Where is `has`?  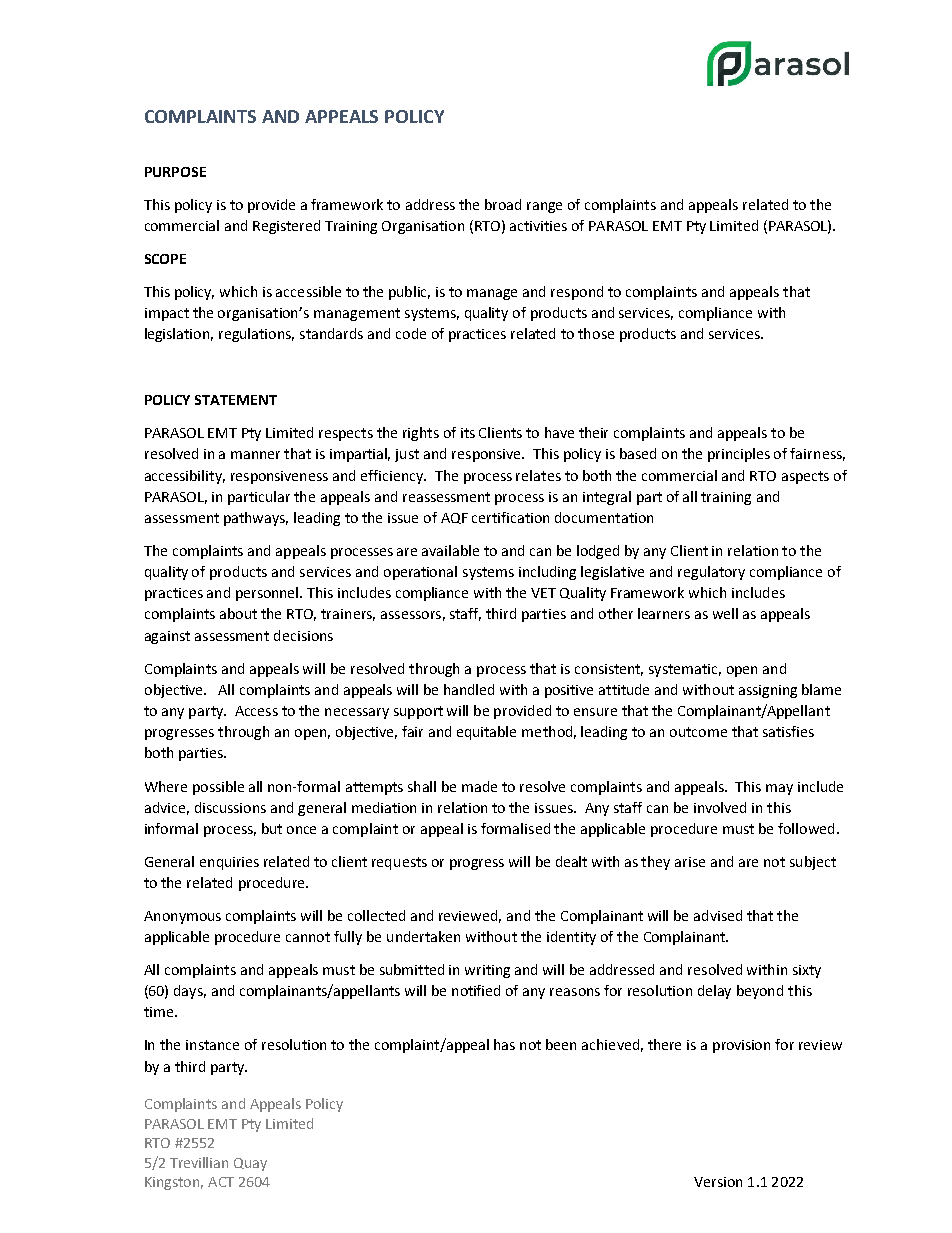 has is located at coordinates (504, 1044).
